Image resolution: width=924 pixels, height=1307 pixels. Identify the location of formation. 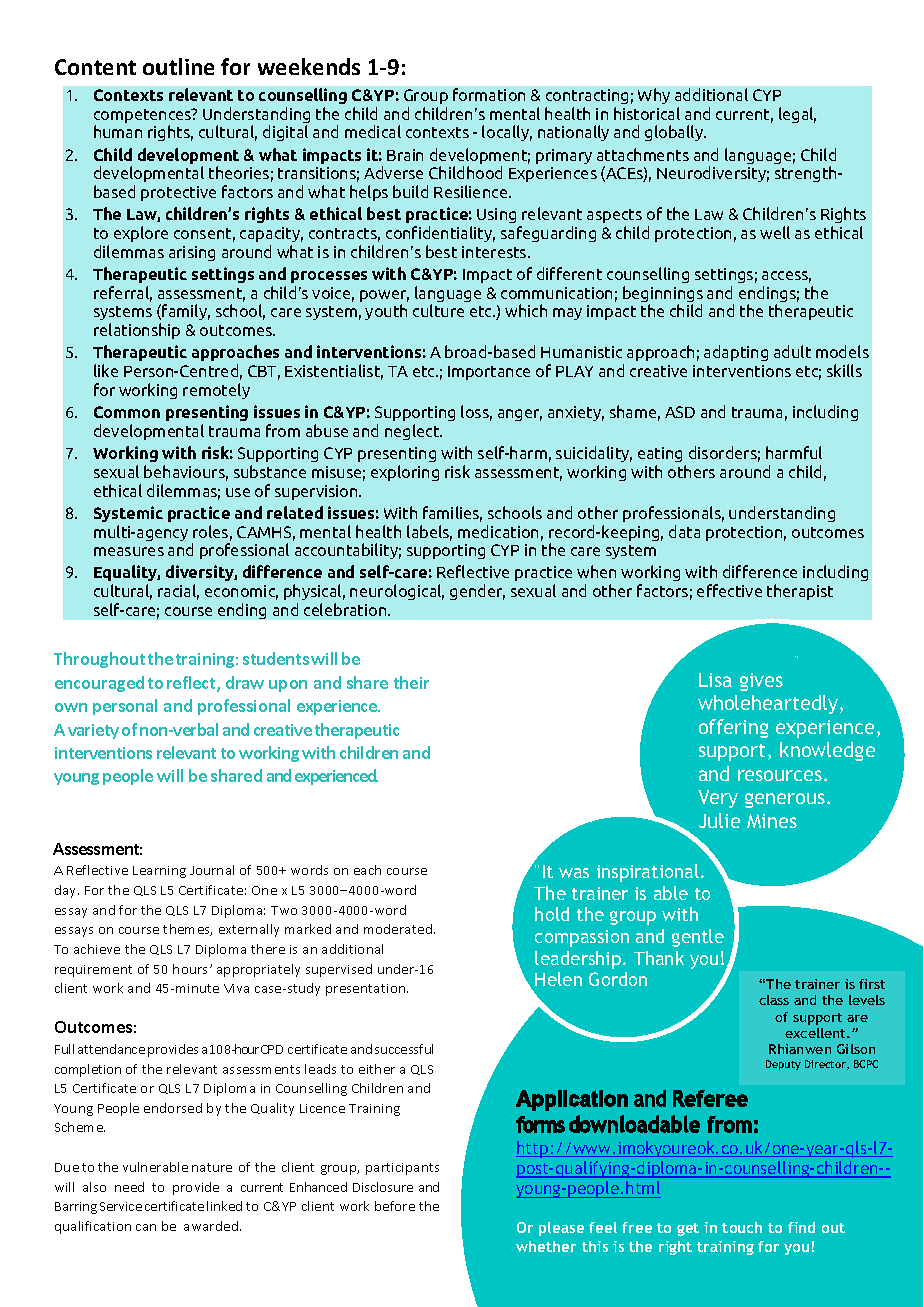
(489, 94).
